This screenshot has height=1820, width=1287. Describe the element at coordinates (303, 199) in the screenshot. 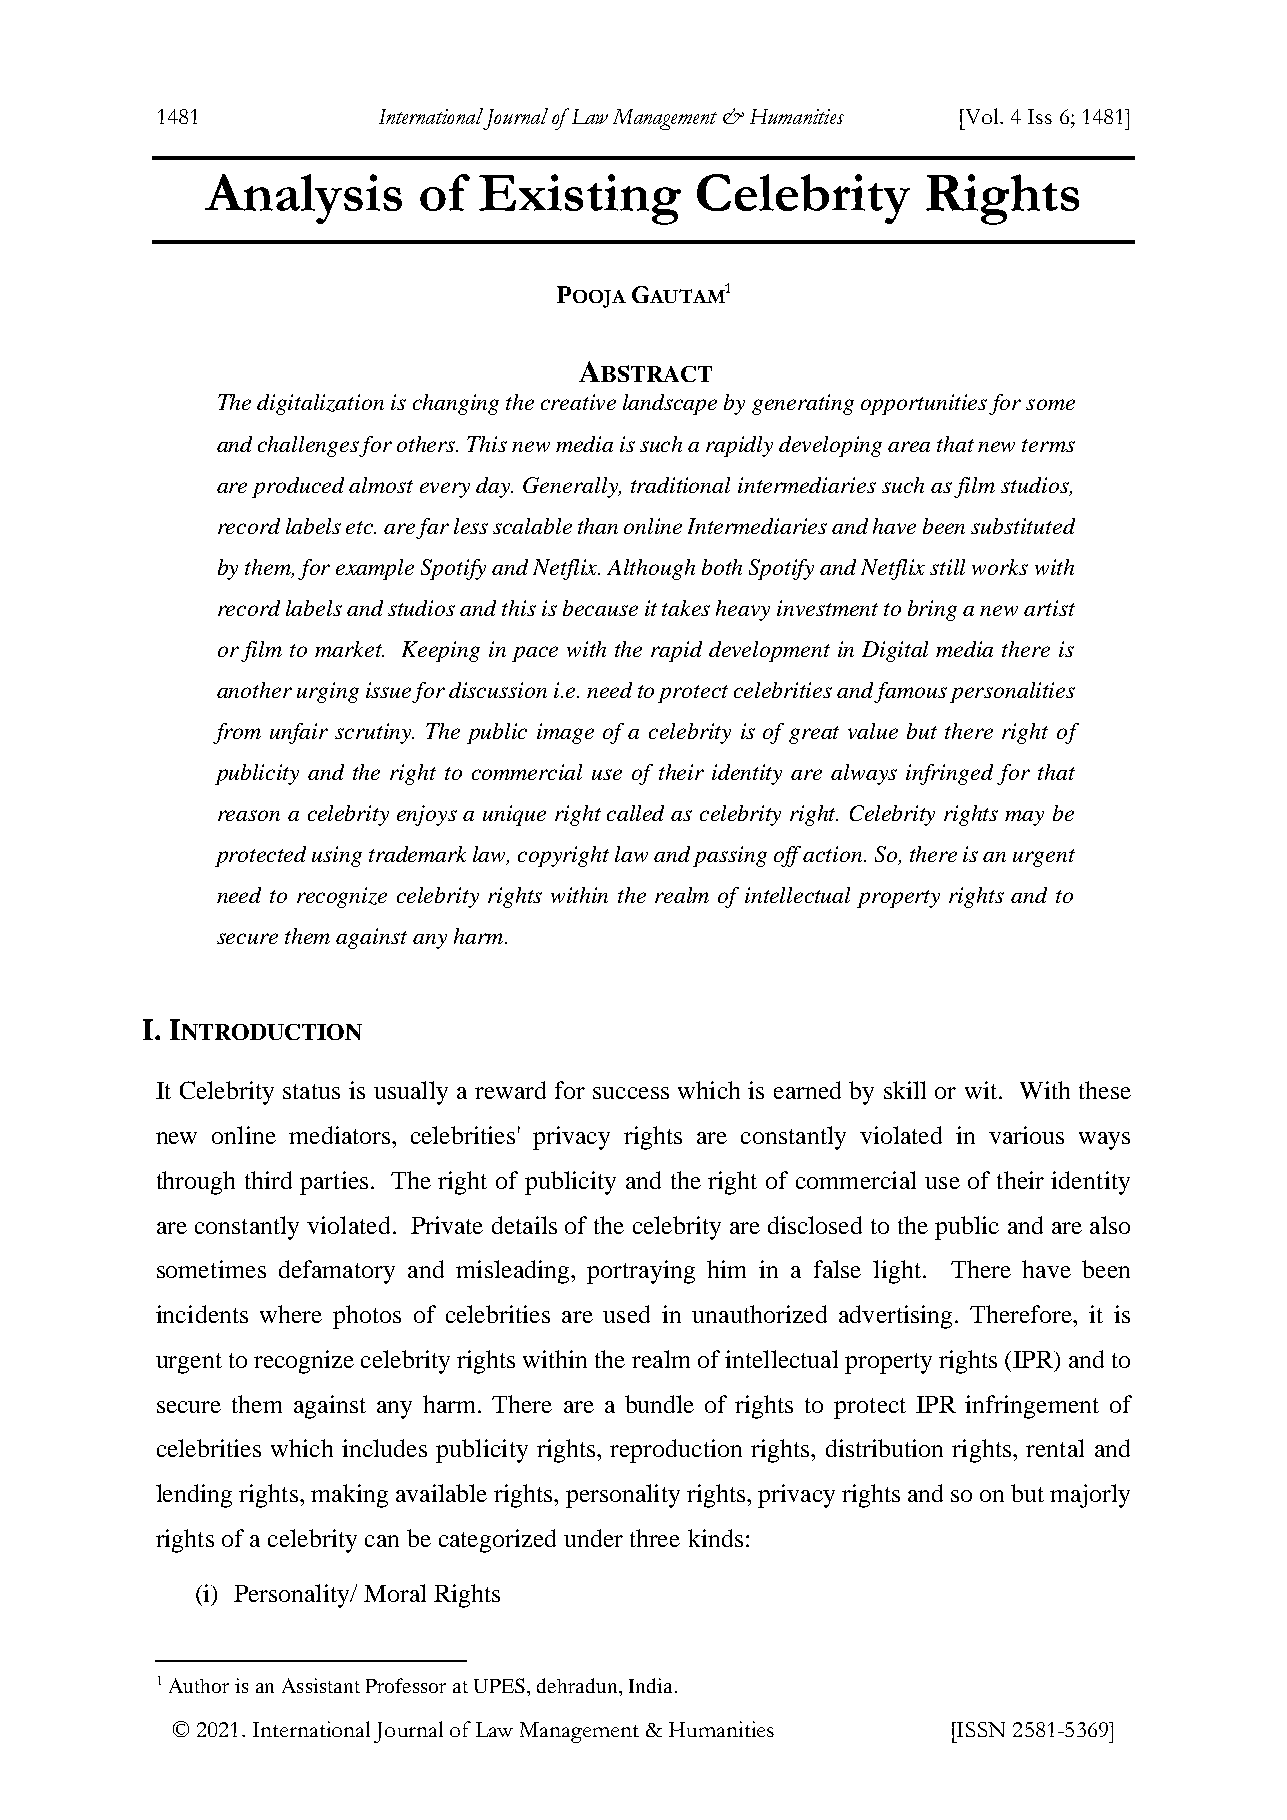

I see `Analysis` at that location.
